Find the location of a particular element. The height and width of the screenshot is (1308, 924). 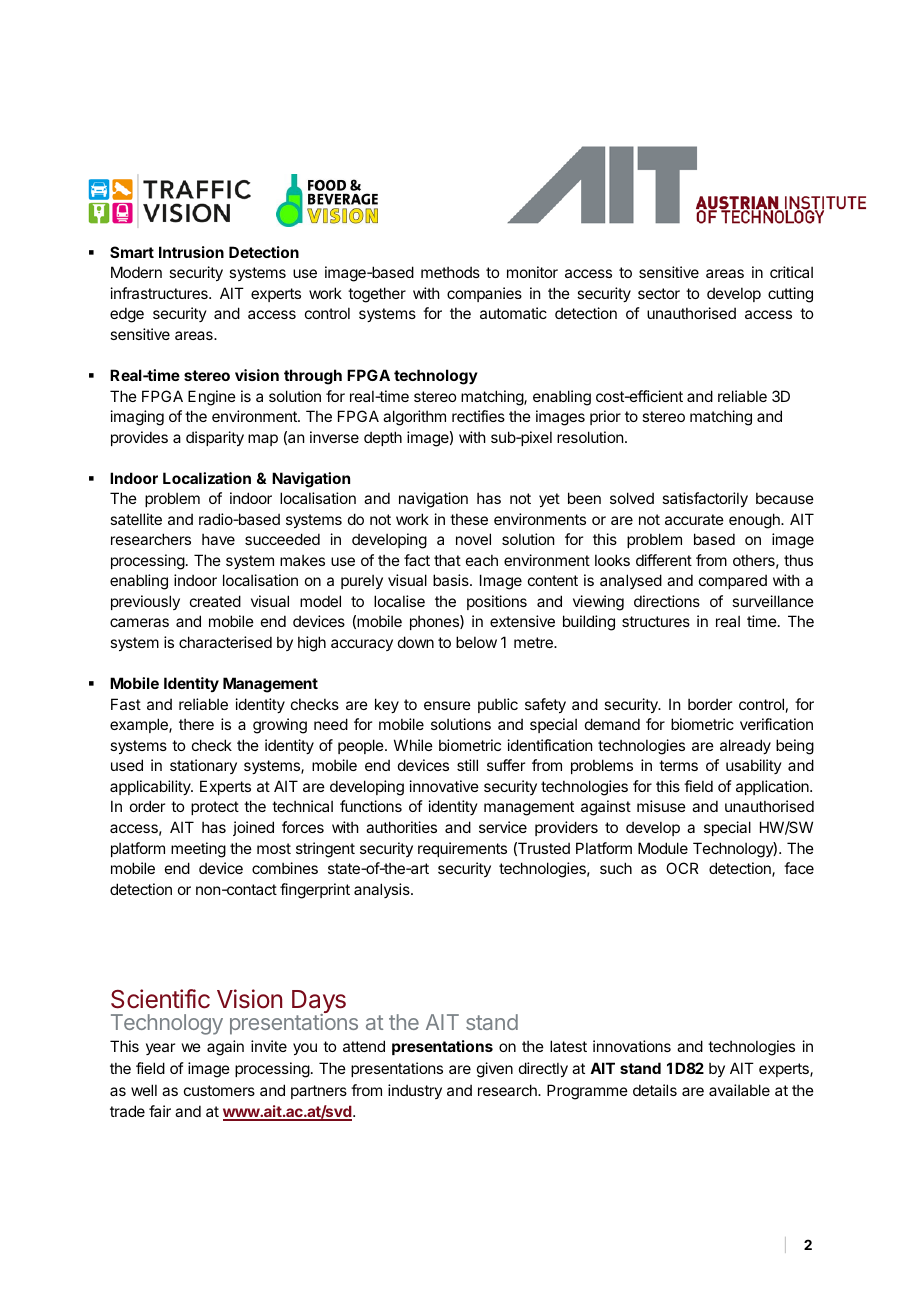

methods is located at coordinates (450, 272).
